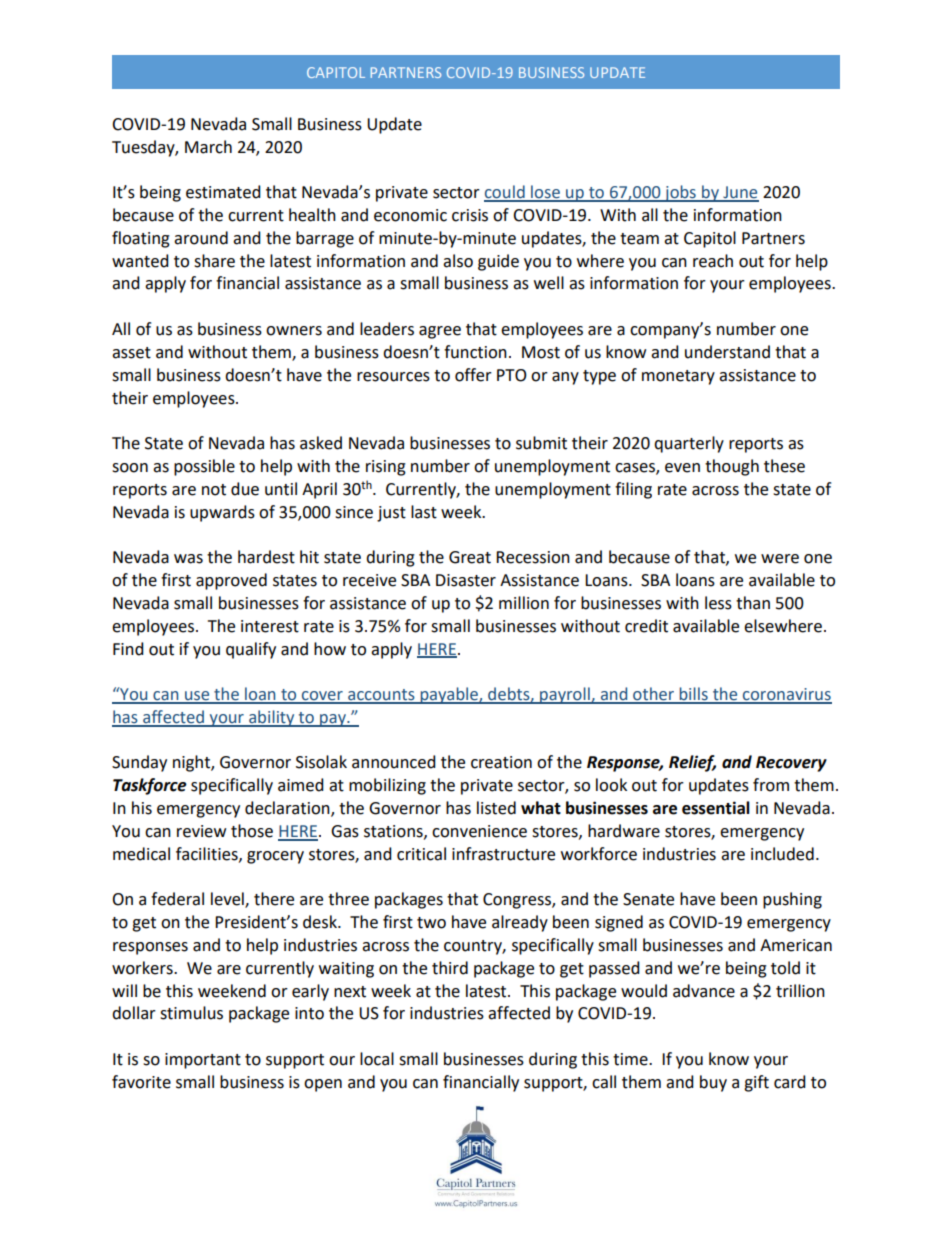  Describe the element at coordinates (740, 193) in the screenshot. I see `June` at that location.
